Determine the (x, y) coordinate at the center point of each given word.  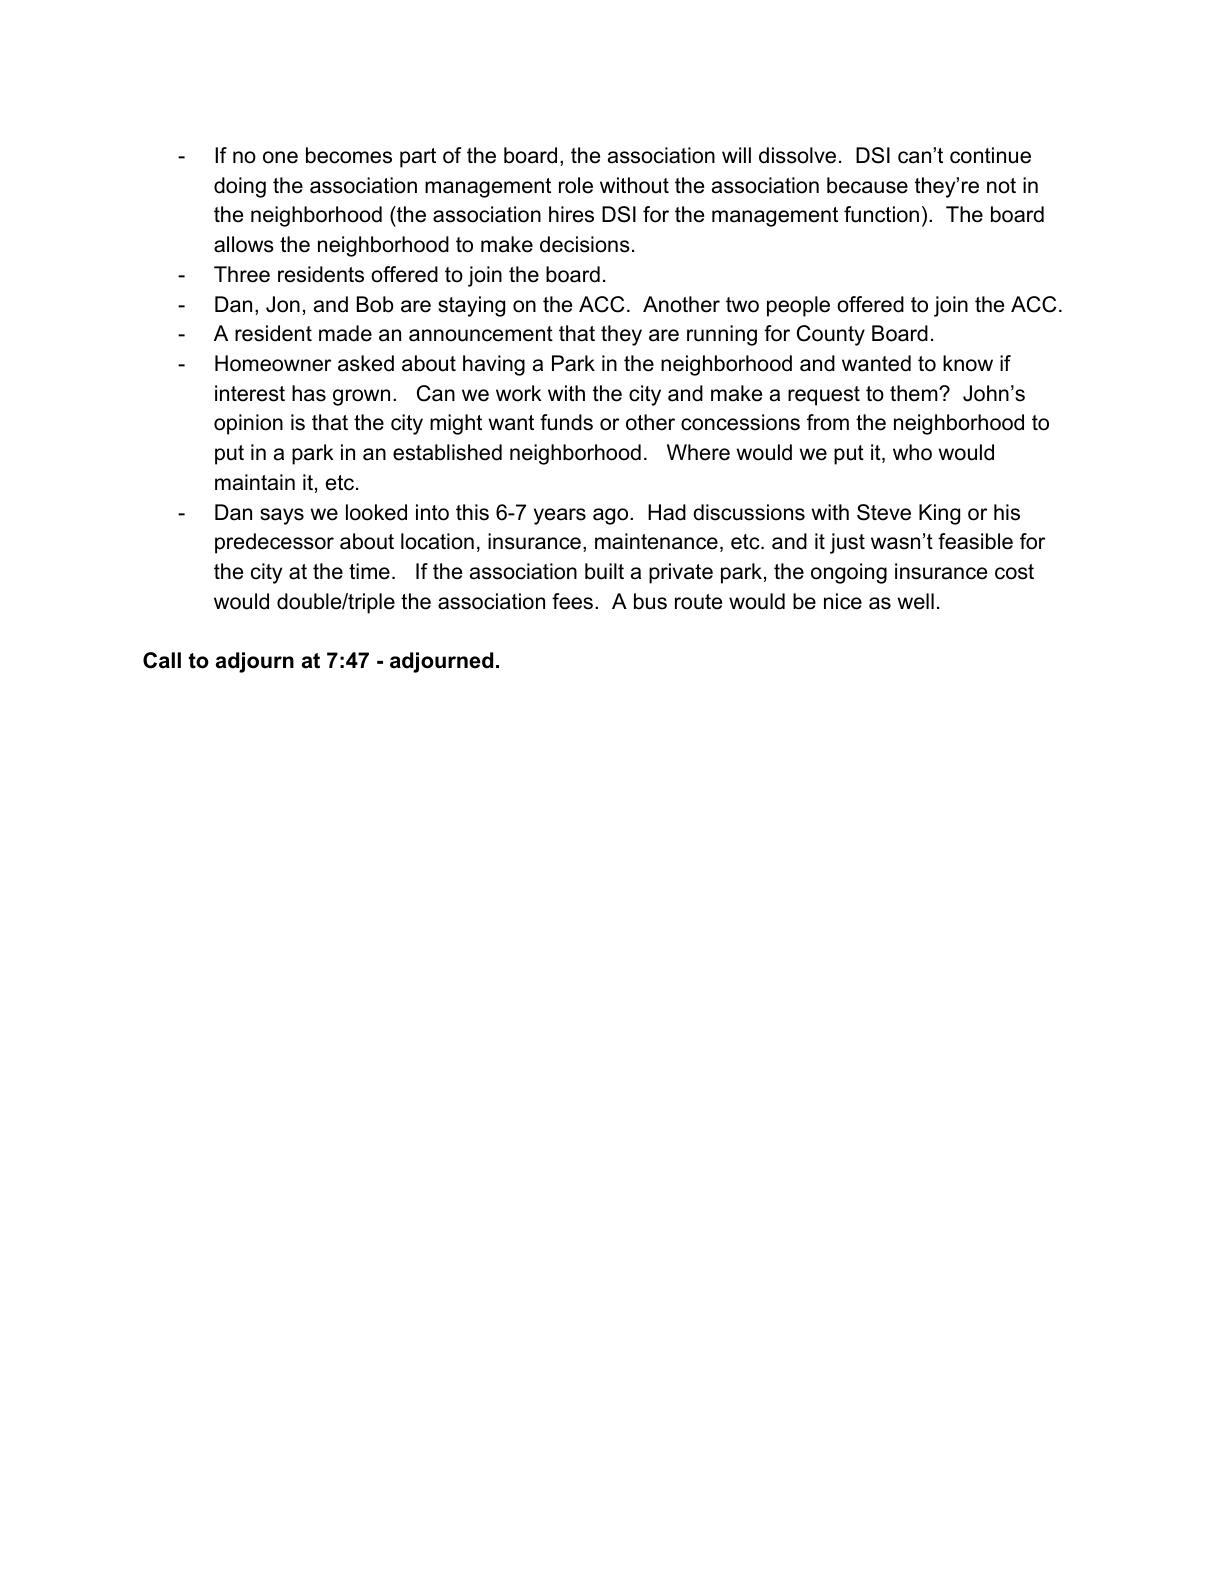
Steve (884, 512)
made (345, 333)
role (576, 185)
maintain (255, 482)
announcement (481, 334)
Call (162, 660)
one (280, 157)
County (831, 335)
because (867, 185)
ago (612, 516)
